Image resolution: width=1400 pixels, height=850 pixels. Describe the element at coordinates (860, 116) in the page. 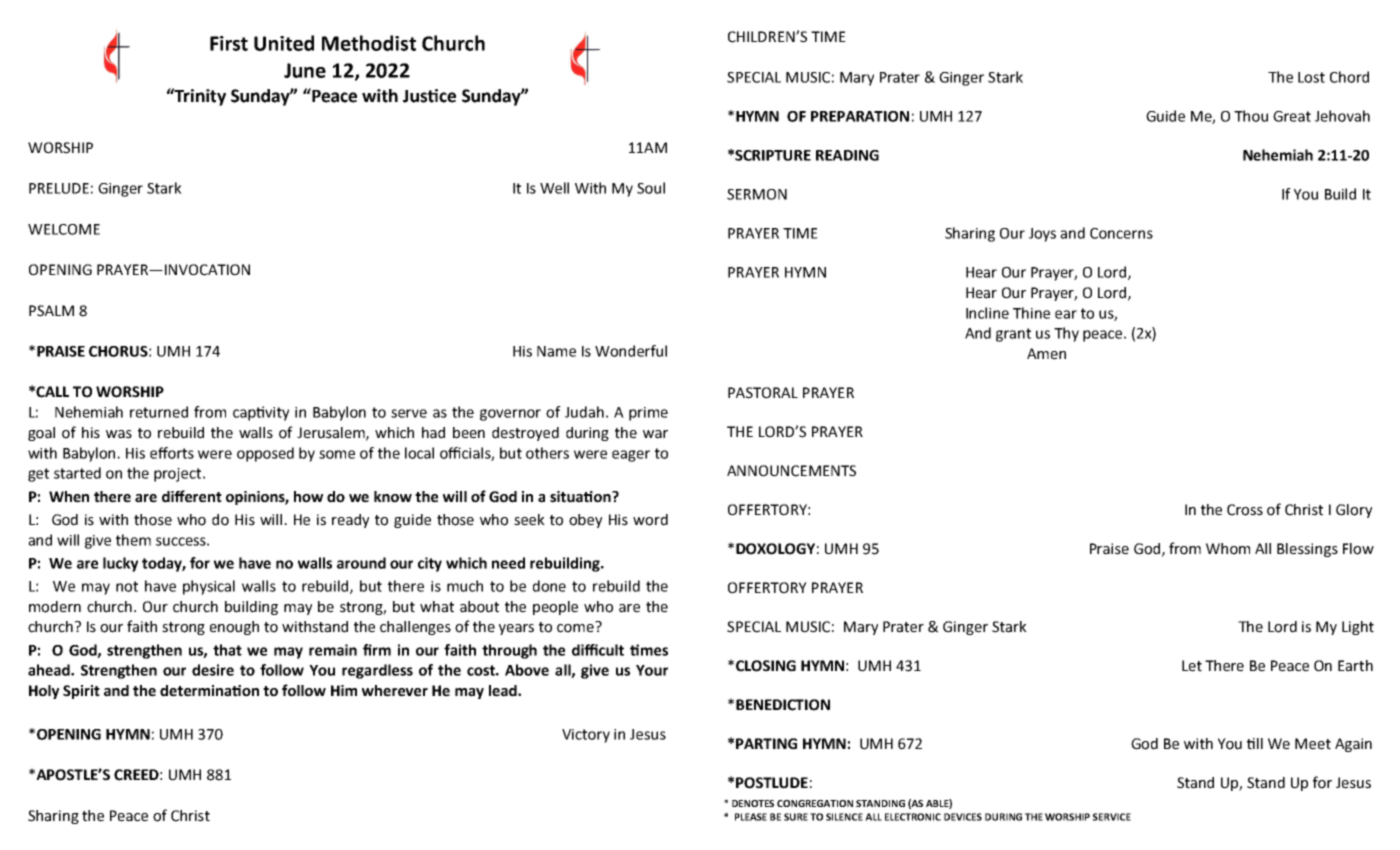

I see `PREPARATION` at that location.
